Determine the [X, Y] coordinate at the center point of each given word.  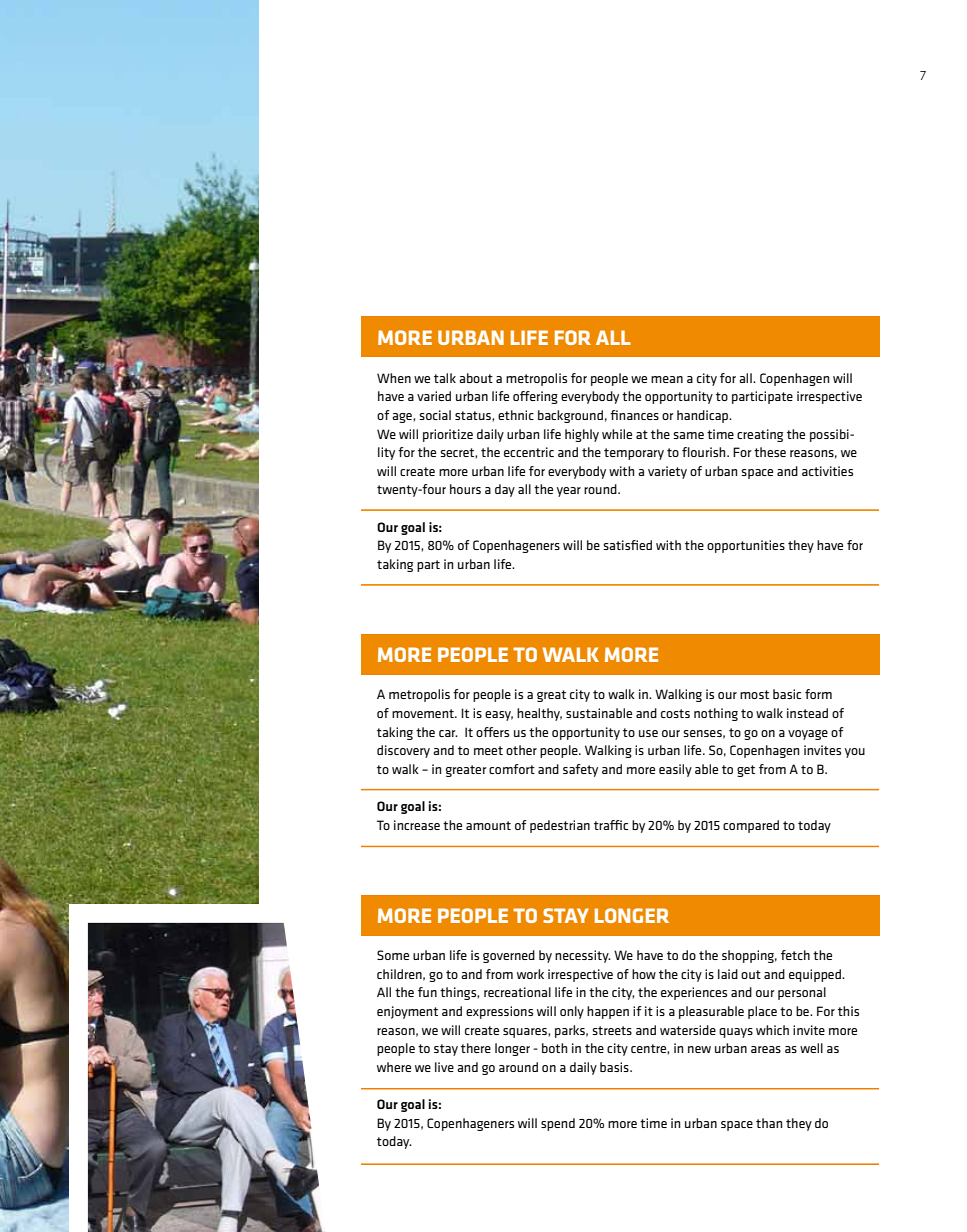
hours [465, 489]
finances [634, 415]
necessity [582, 956]
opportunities [746, 546]
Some [393, 955]
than [769, 1123]
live [444, 1067]
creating [760, 435]
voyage [808, 735]
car [448, 733]
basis [615, 1067]
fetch [795, 955]
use [648, 733]
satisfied [628, 545]
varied [434, 396]
